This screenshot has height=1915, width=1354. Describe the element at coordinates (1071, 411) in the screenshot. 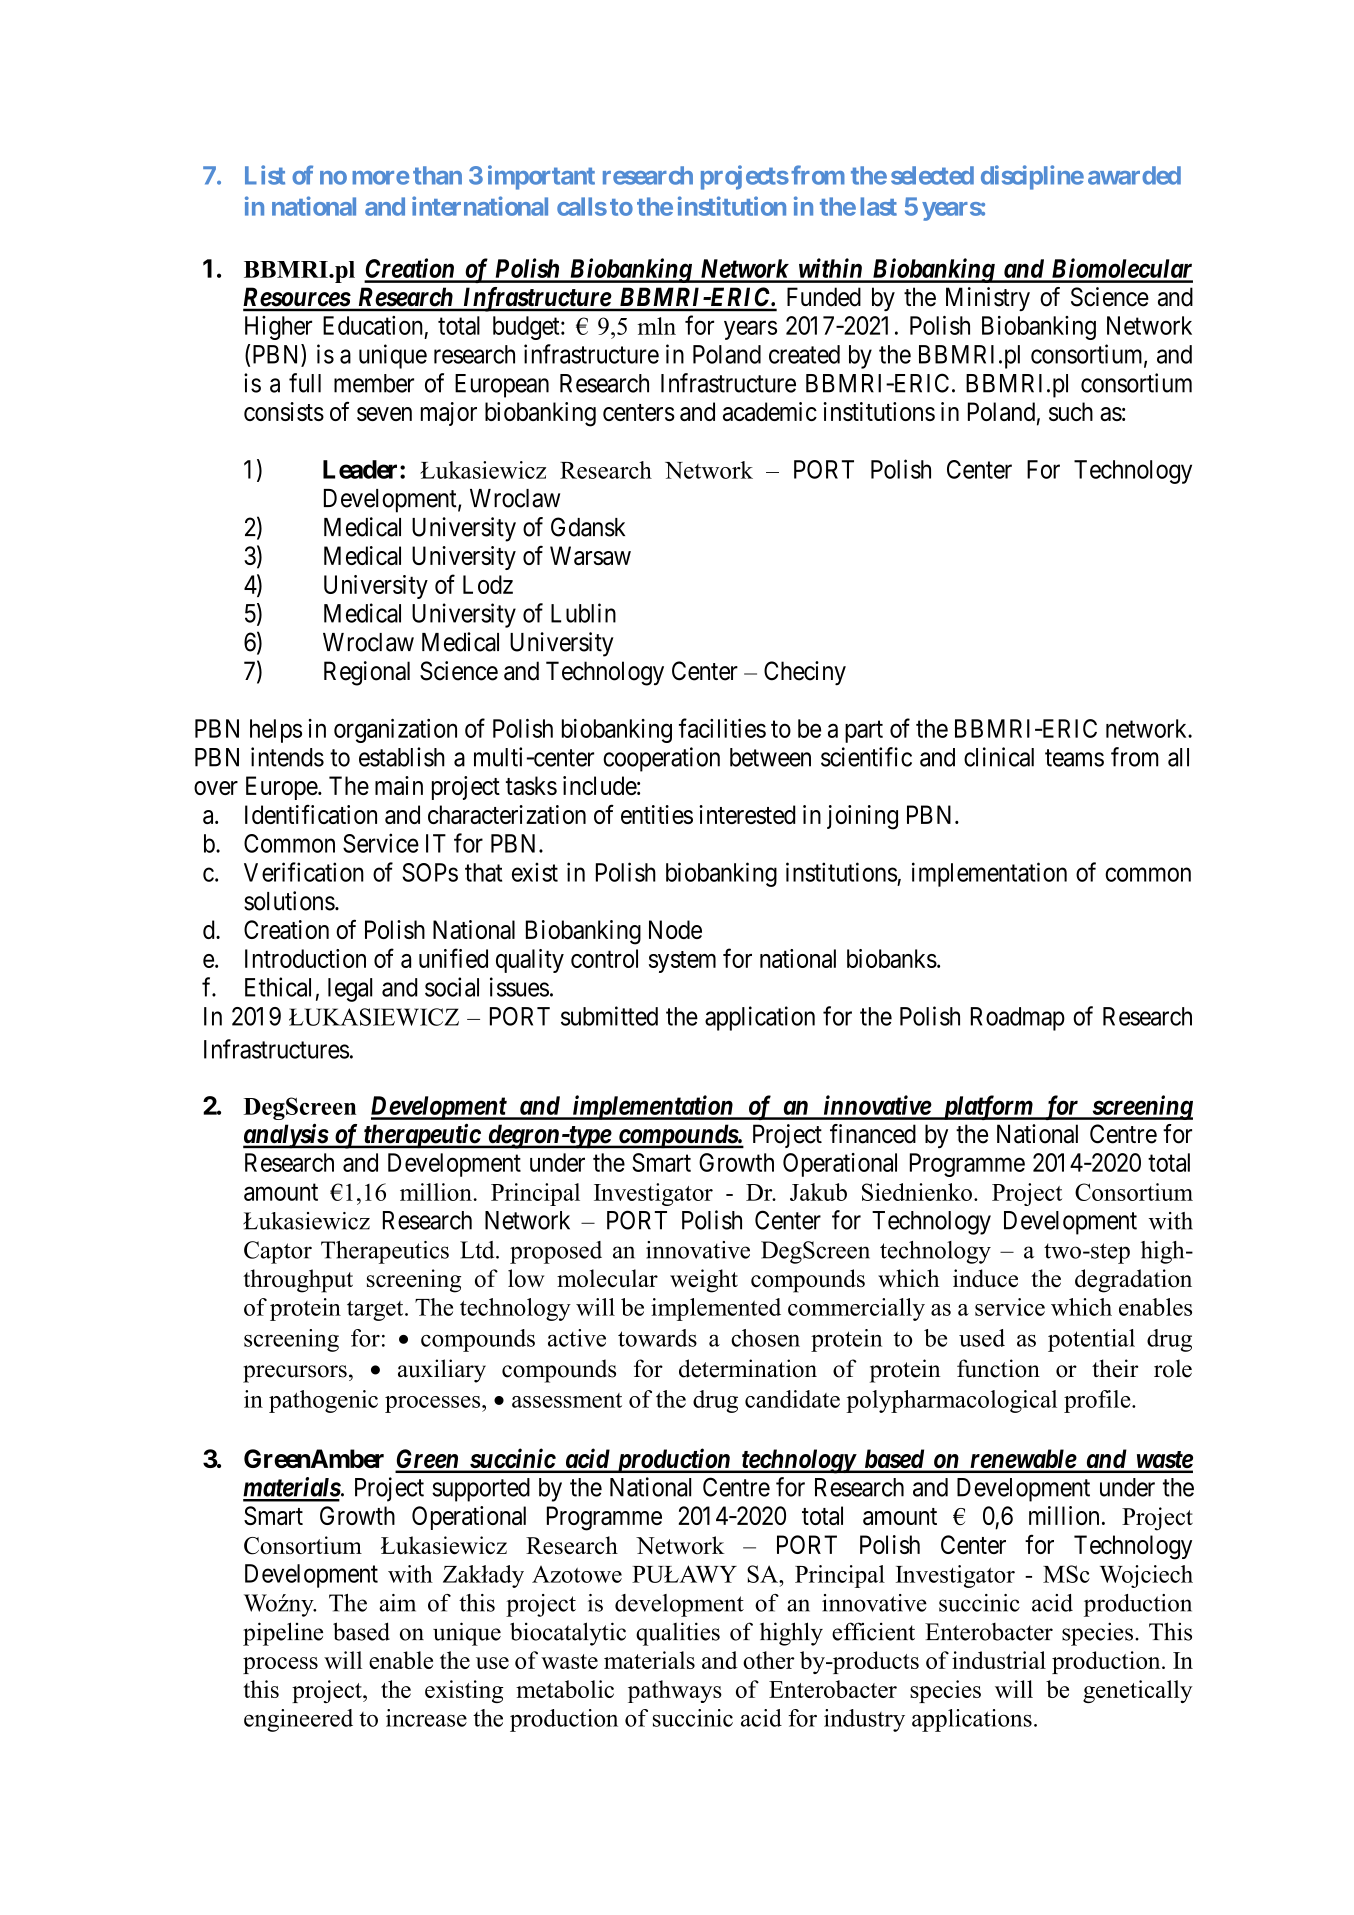

I see `such` at that location.
